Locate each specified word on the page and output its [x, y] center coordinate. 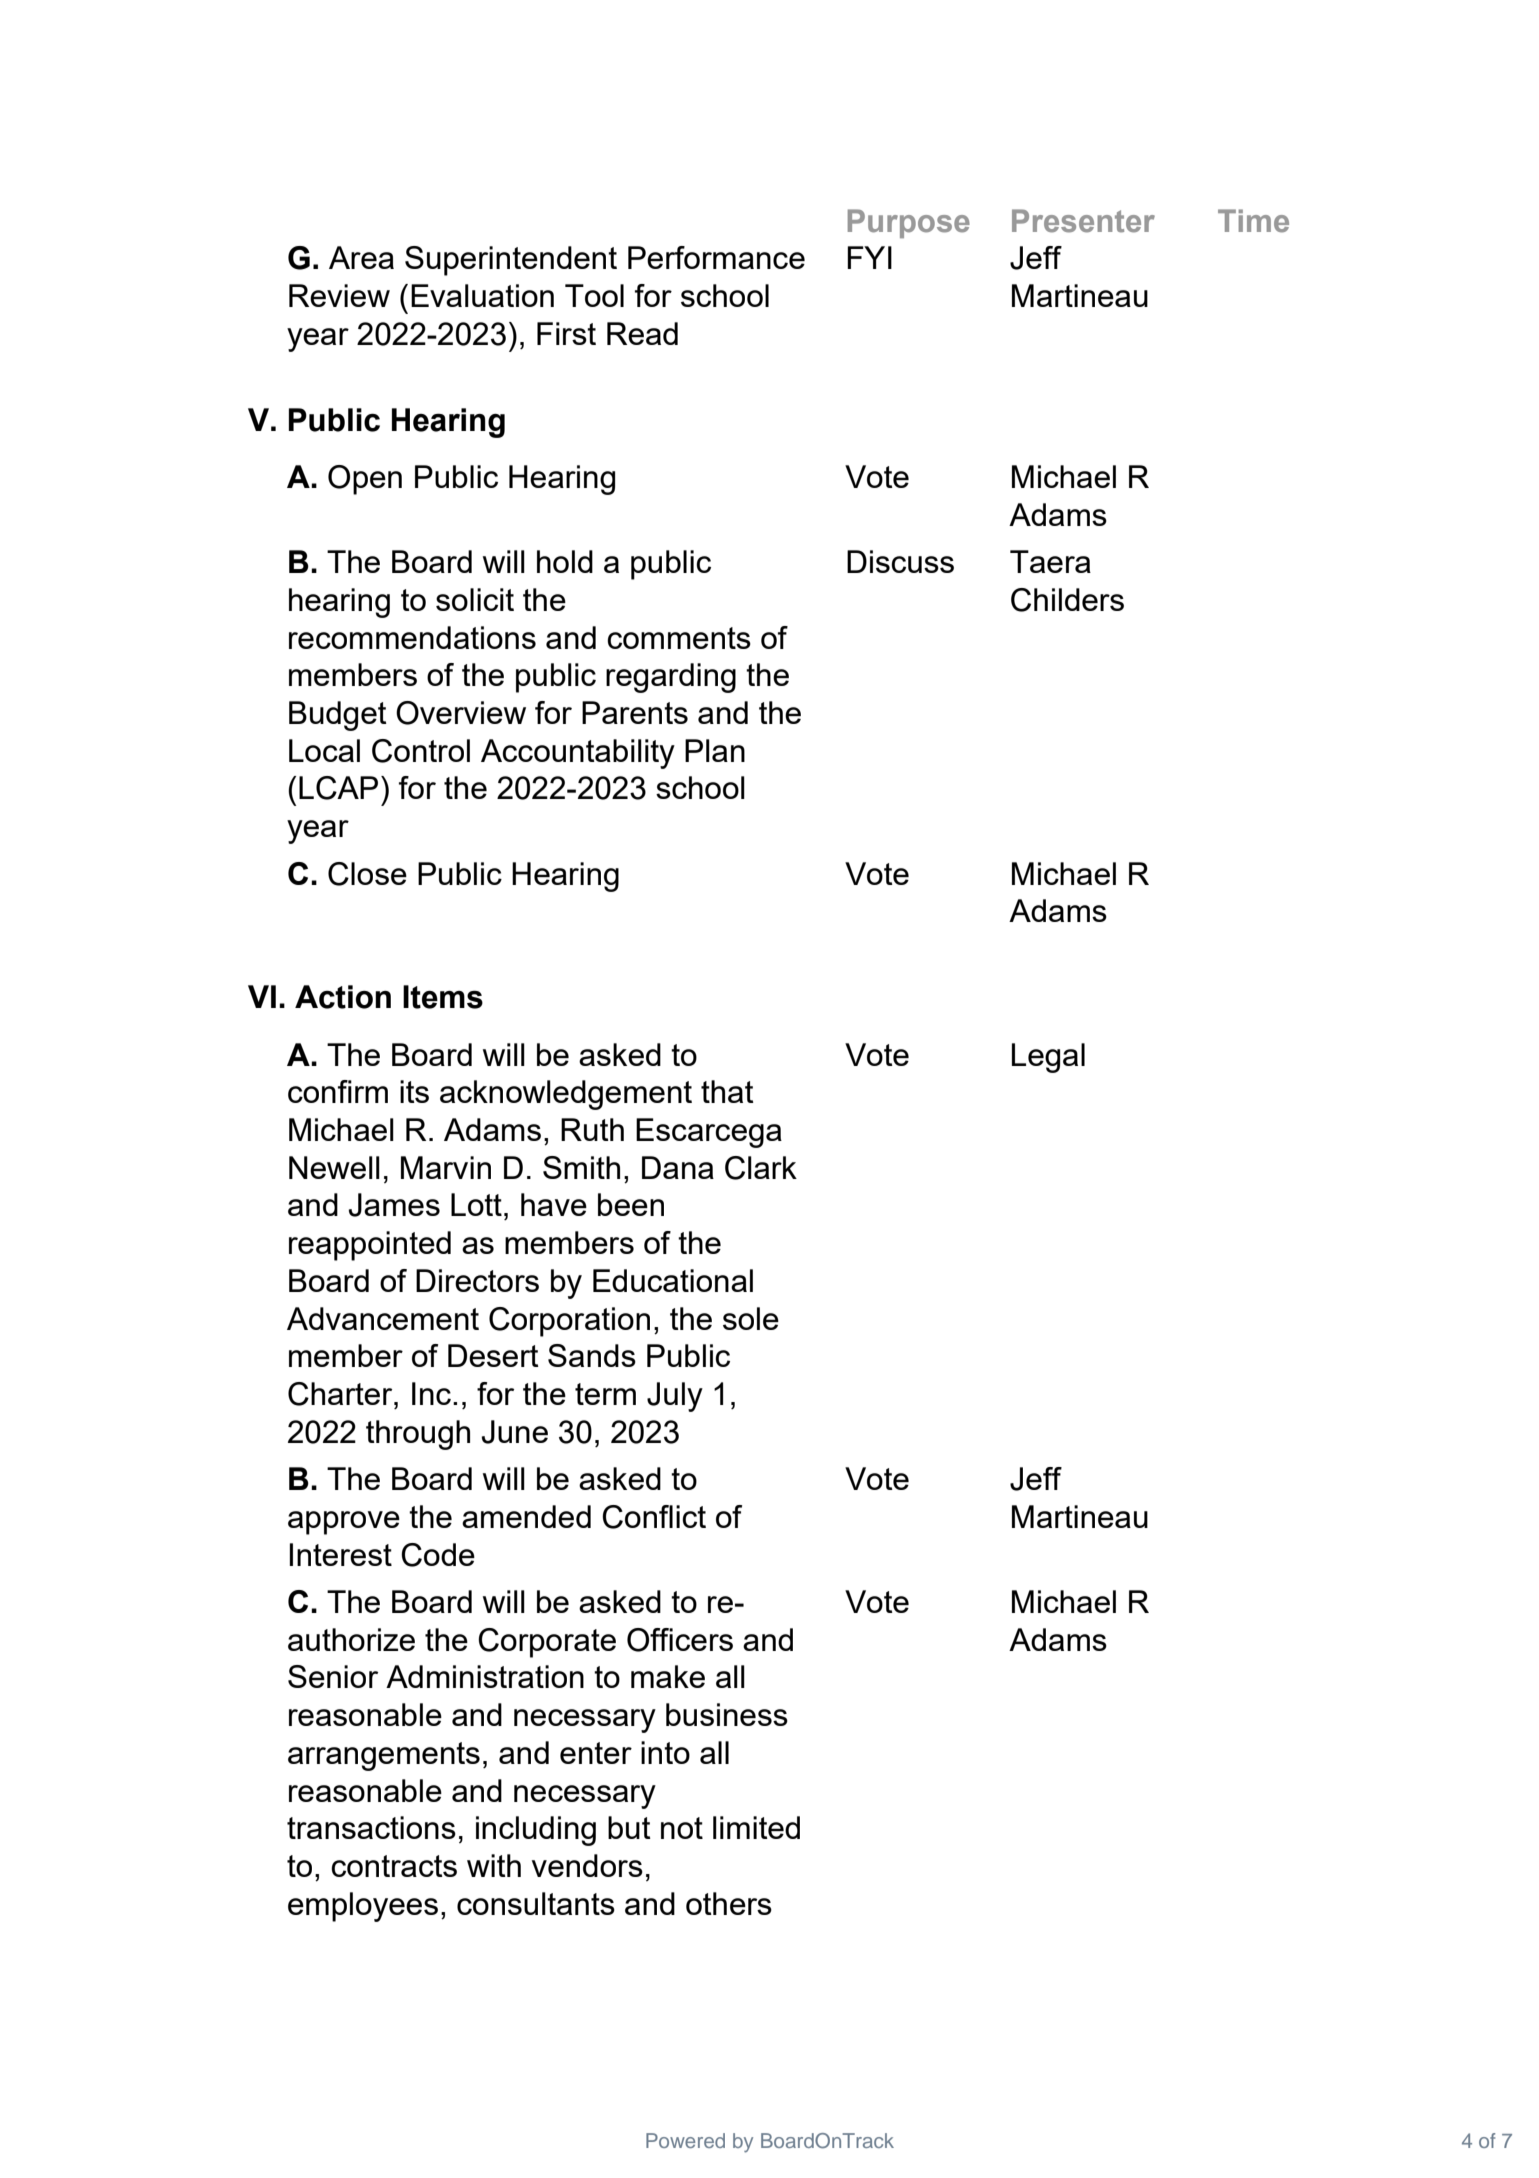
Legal [1048, 1058]
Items [443, 997]
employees [363, 1907]
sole [751, 1318]
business [727, 1714]
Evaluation [482, 295]
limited [756, 1827]
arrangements [384, 1756]
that [727, 1091]
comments [679, 638]
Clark [761, 1168]
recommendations [412, 637]
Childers [1067, 600]
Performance [716, 257]
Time [1253, 221]
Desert [493, 1355]
